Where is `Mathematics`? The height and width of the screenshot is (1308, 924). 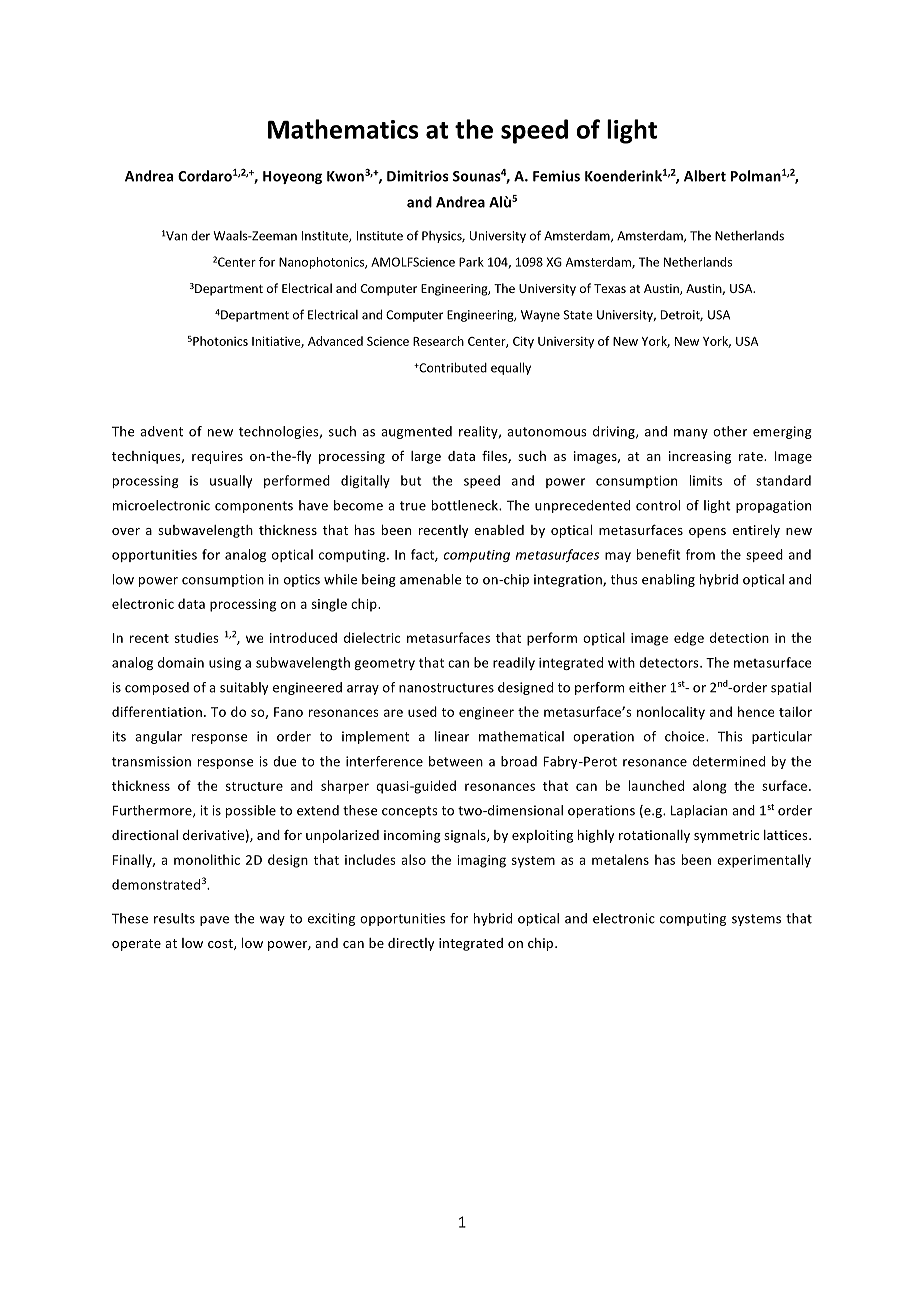
Mathematics is located at coordinates (343, 129).
